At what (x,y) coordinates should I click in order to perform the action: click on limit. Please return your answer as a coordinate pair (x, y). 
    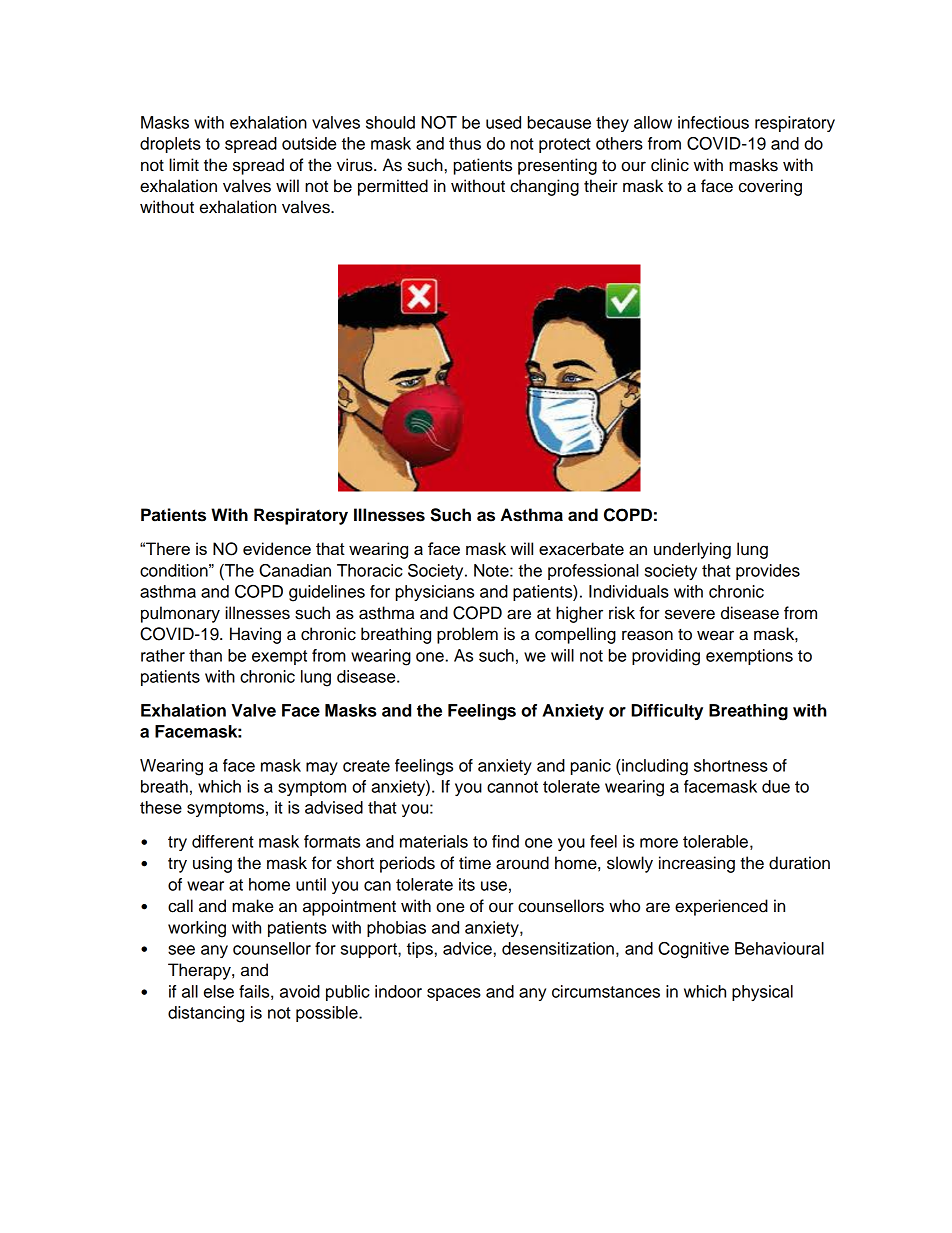
    Looking at the image, I should click on (184, 164).
